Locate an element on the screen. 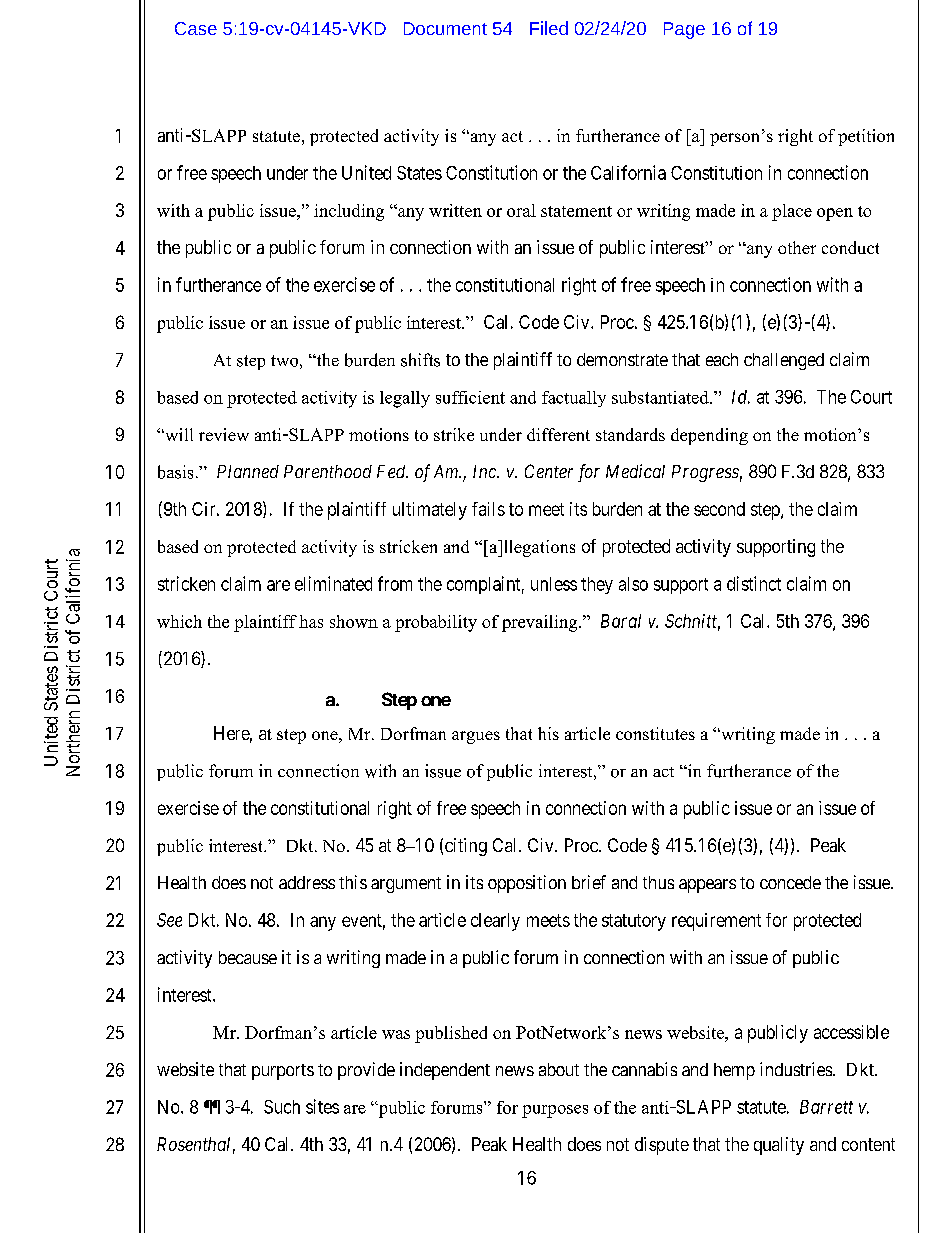 Image resolution: width=952 pixels, height=1233 pixels. distinct is located at coordinates (754, 583).
